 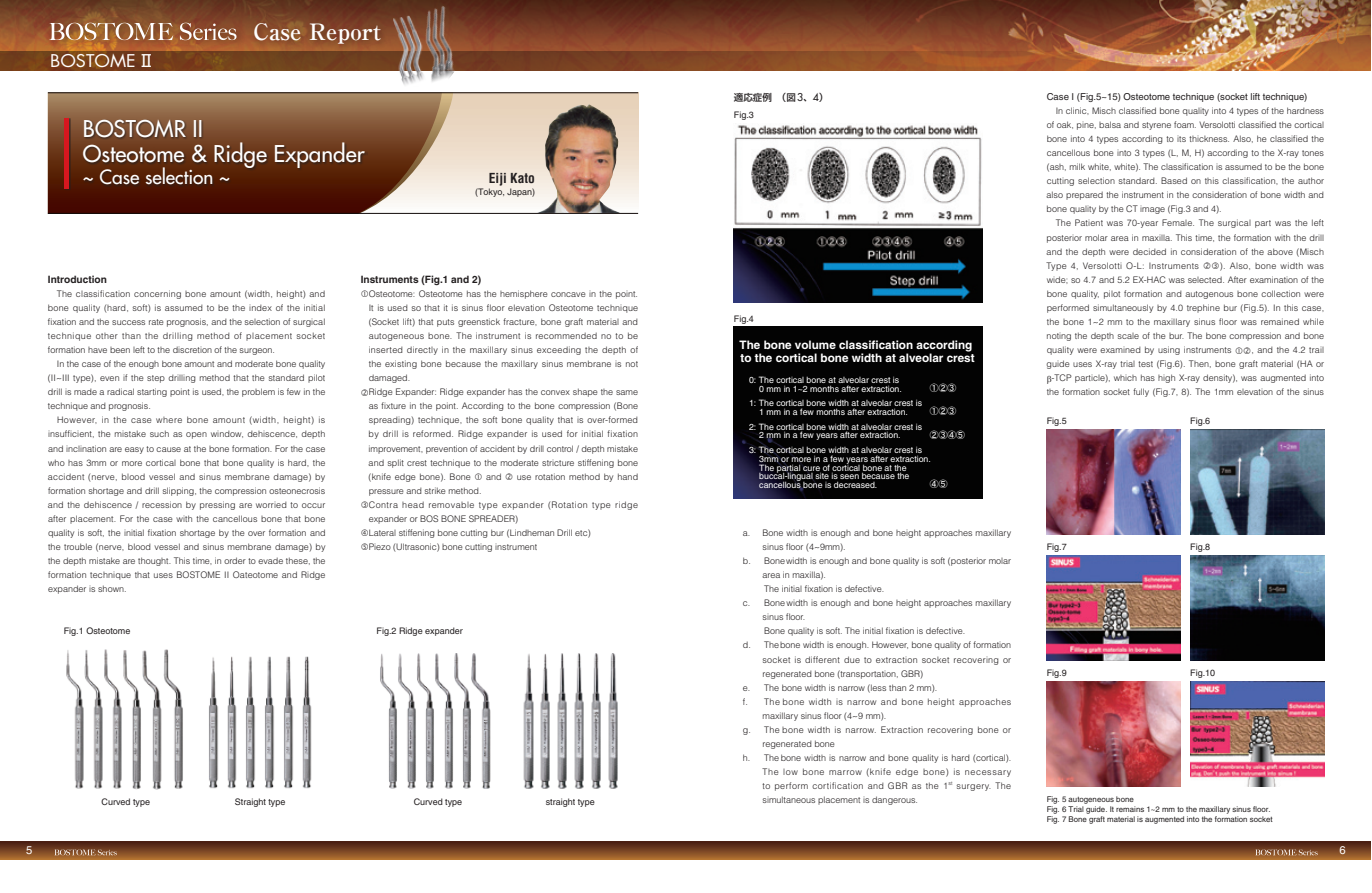 I want to click on marrow, so click(x=845, y=772).
